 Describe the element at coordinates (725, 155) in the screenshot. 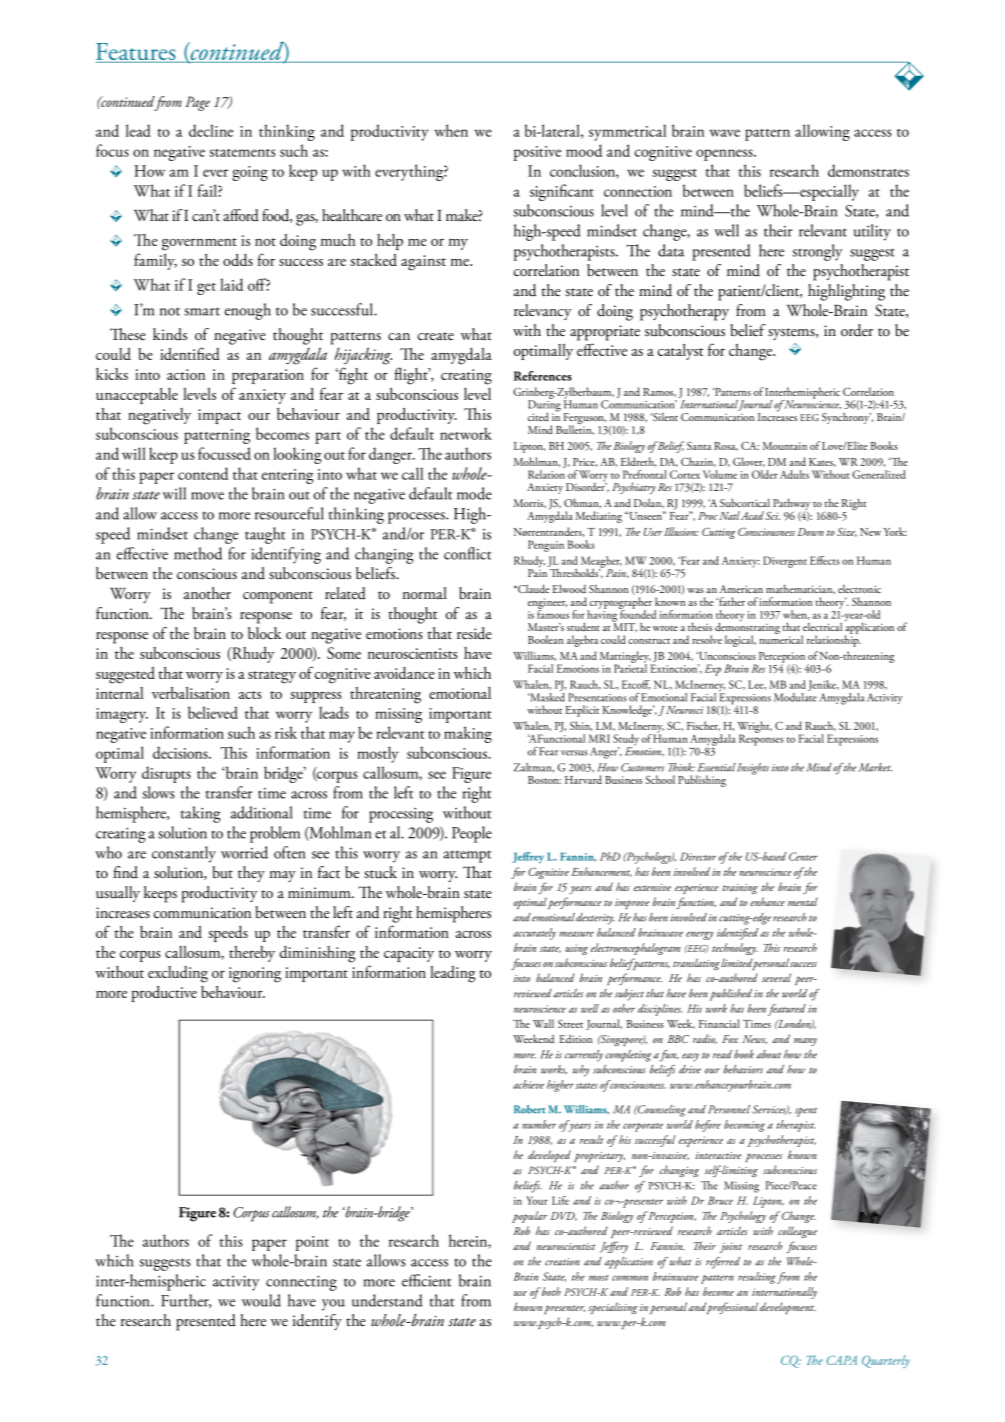

I see `openness` at that location.
